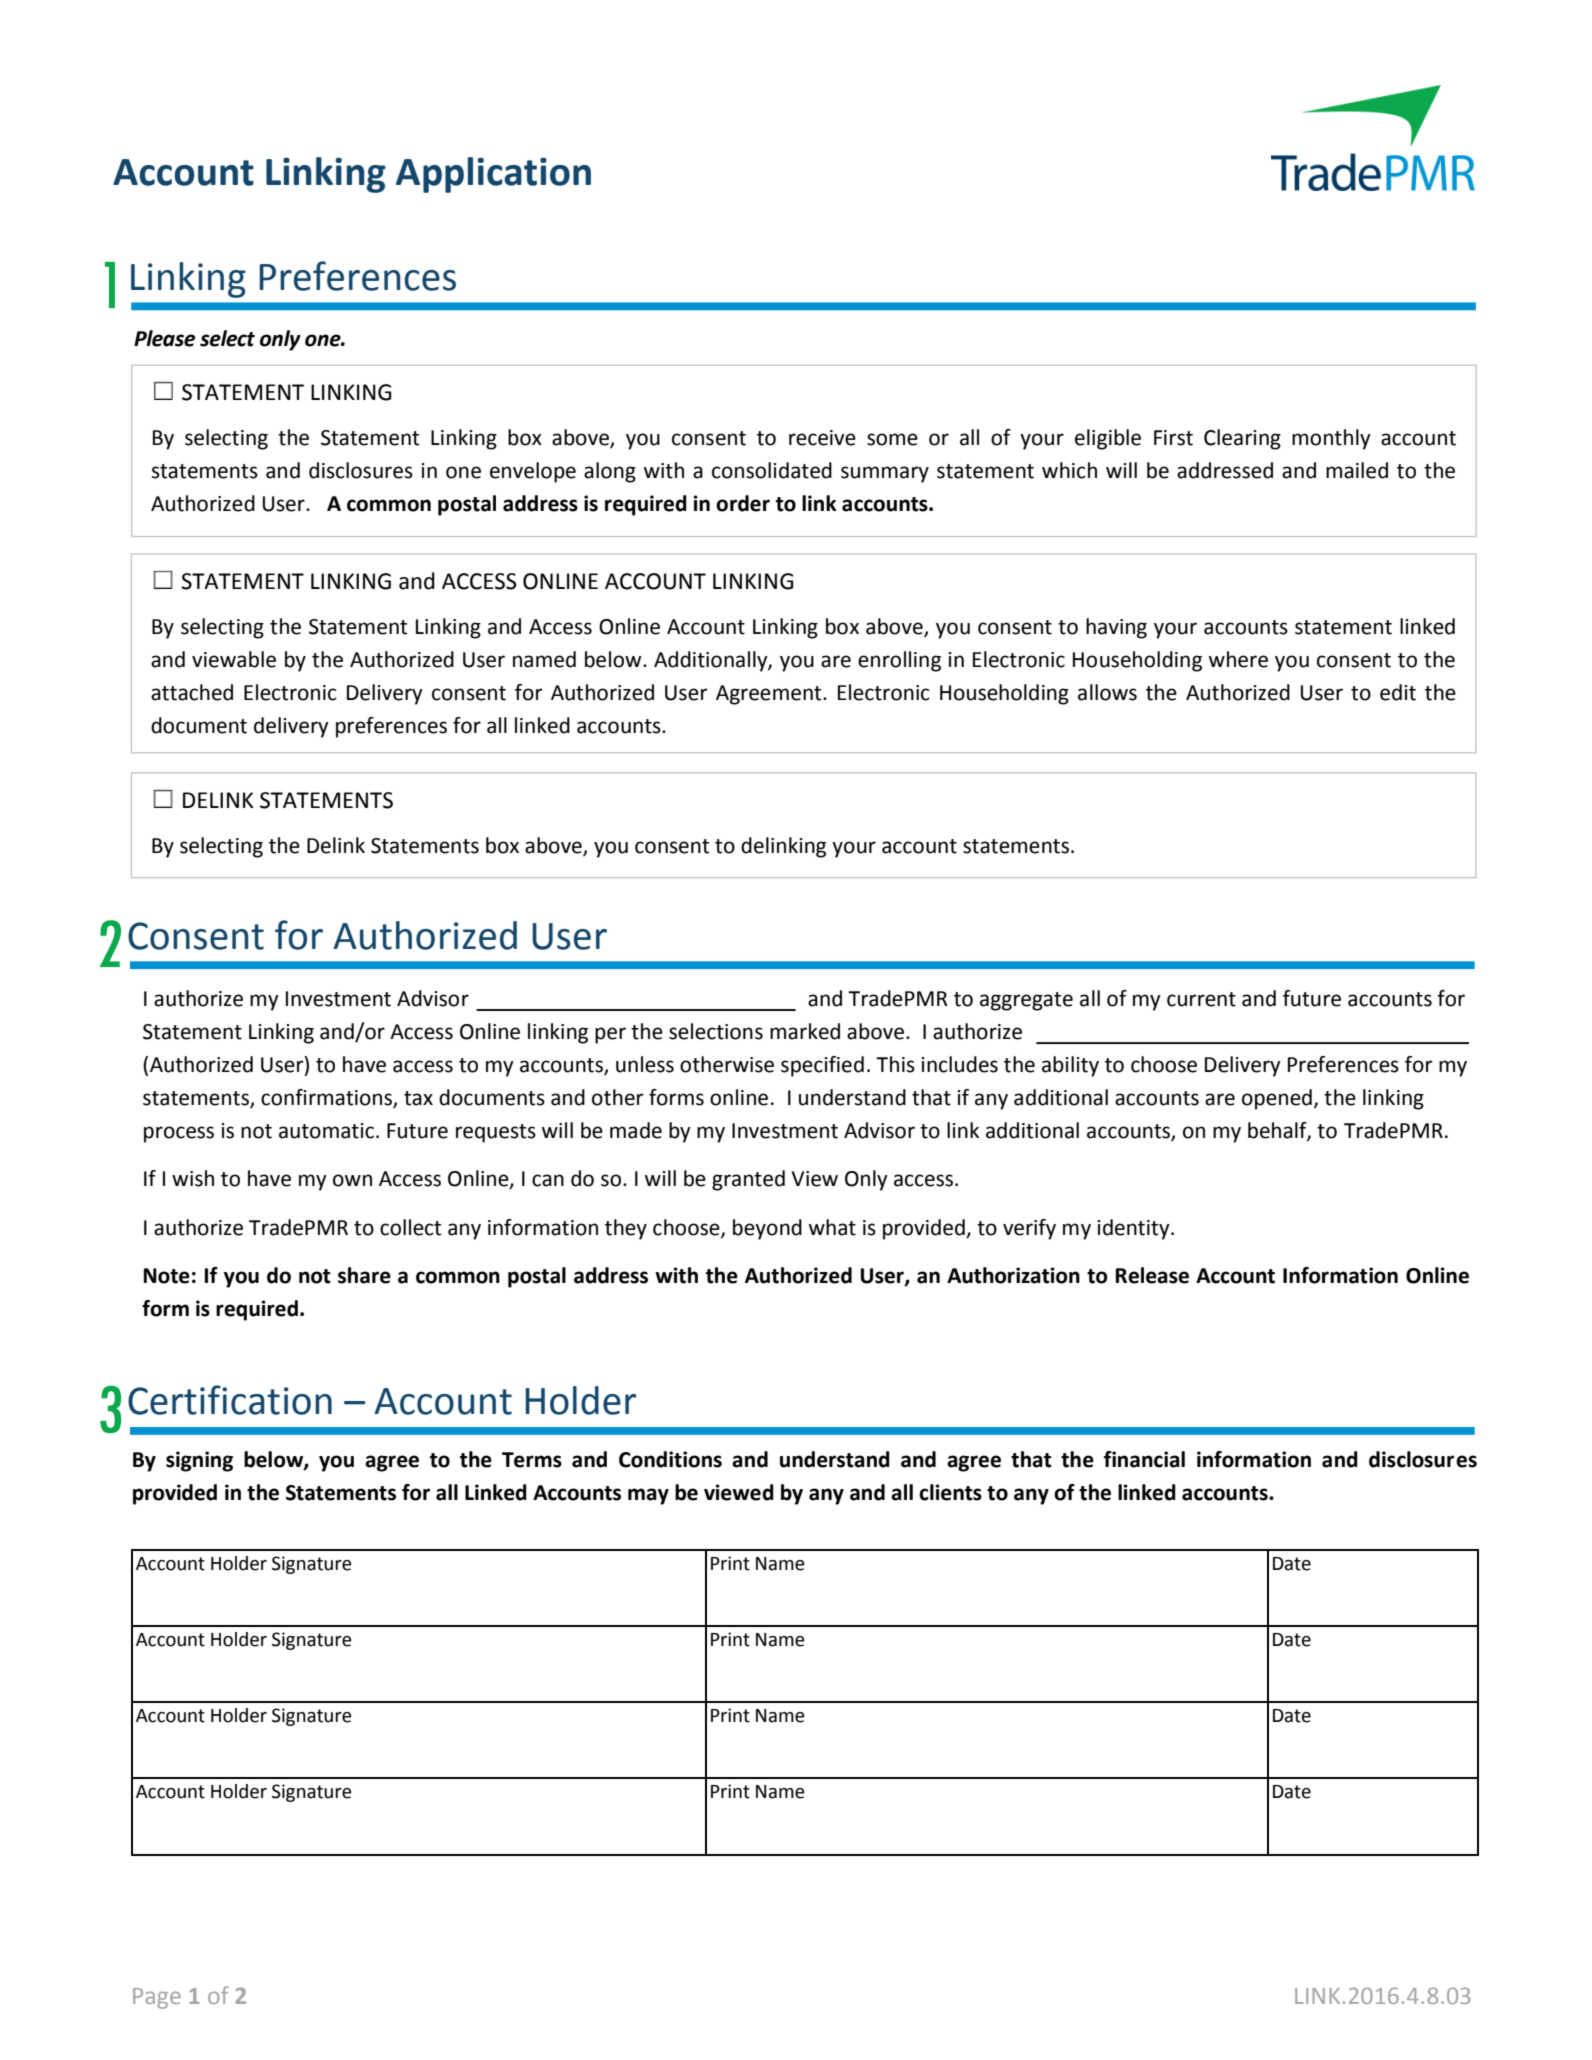 Image resolution: width=1592 pixels, height=2060 pixels. Describe the element at coordinates (1277, 1099) in the page. I see `opened` at that location.
